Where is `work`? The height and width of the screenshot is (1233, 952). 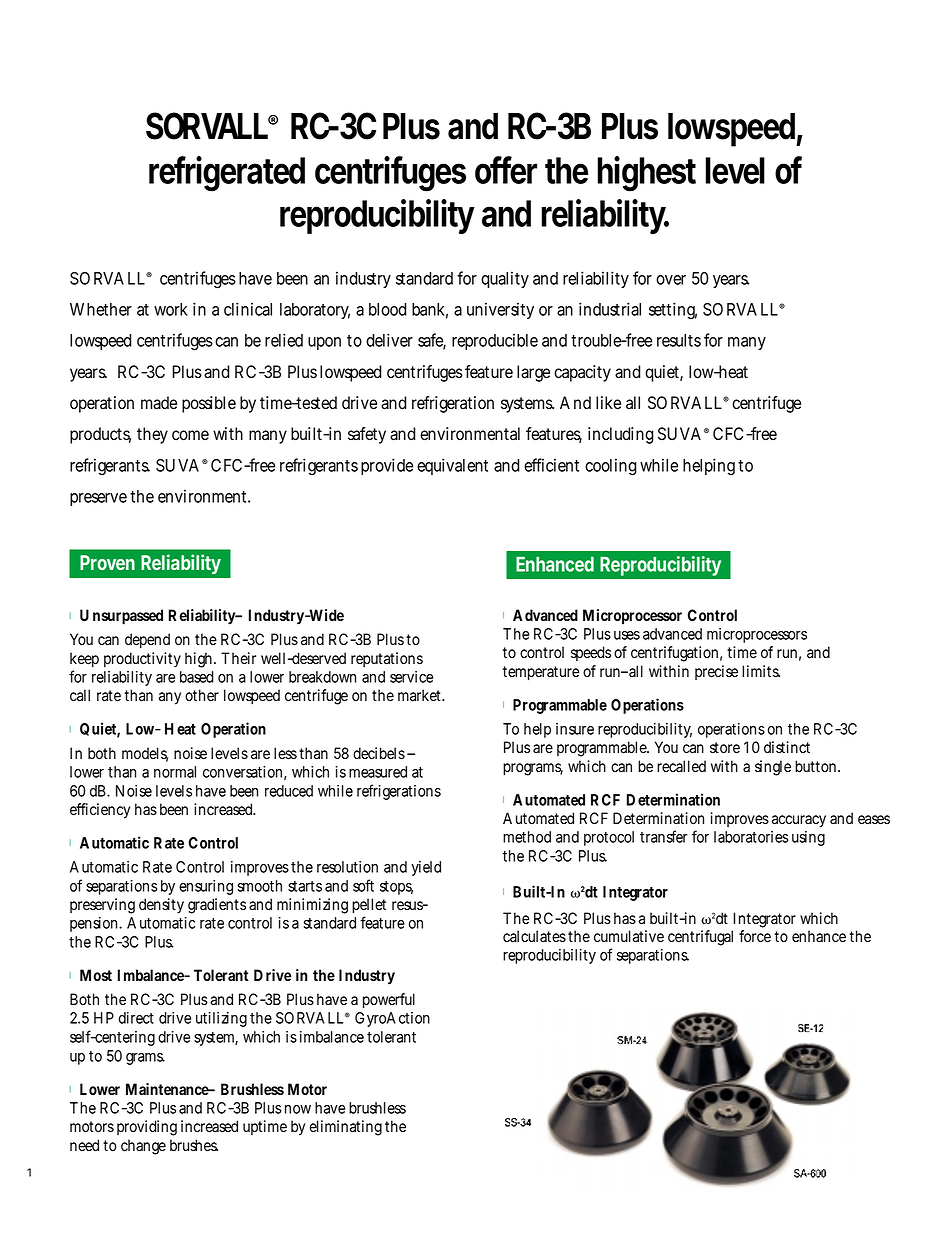
work is located at coordinates (171, 309).
